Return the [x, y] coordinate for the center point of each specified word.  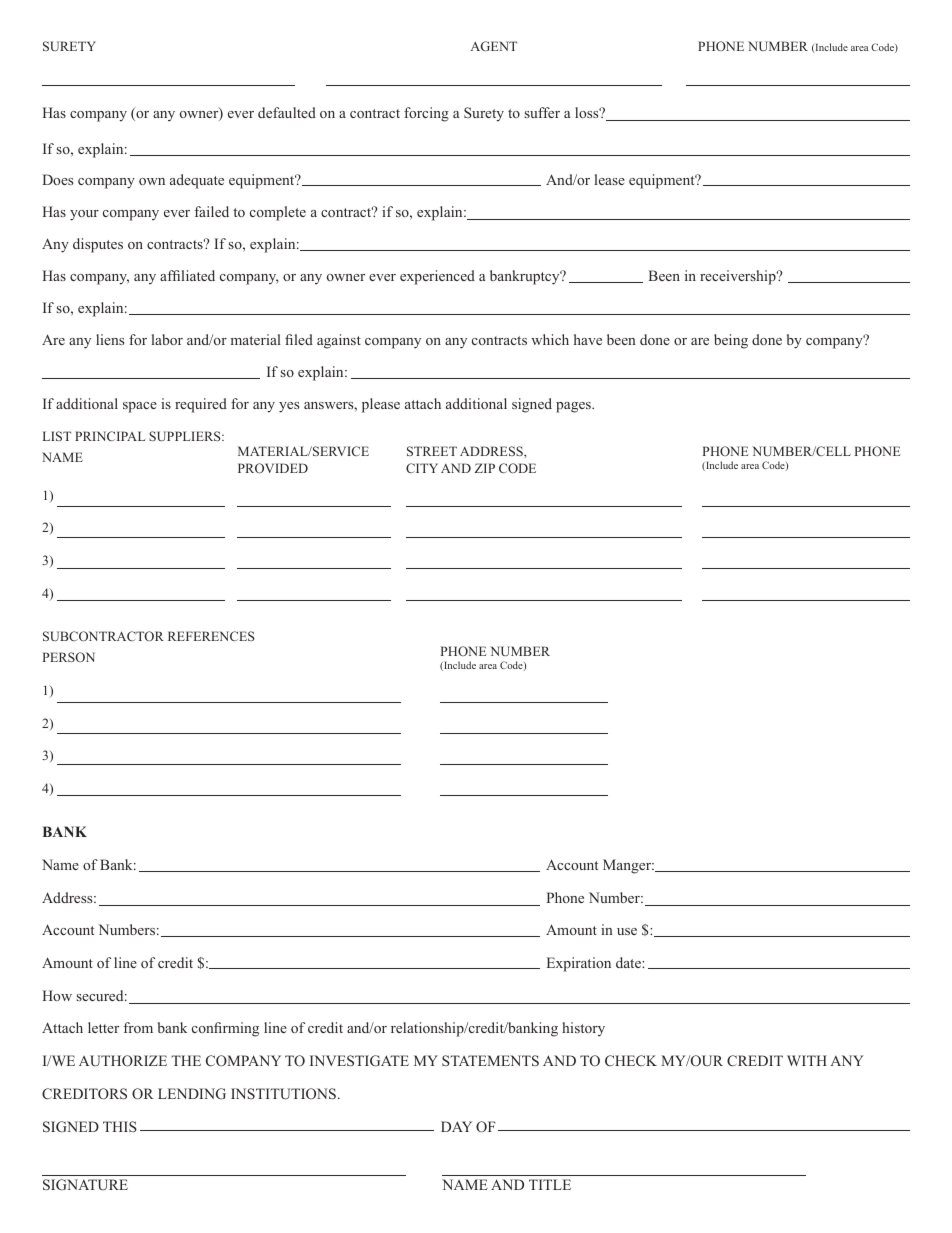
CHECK [631, 1060]
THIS [120, 1126]
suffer [542, 112]
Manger [628, 866]
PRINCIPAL [110, 436]
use [627, 931]
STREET [432, 451]
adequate [197, 181]
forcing [426, 114]
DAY [456, 1126]
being [731, 341]
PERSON [69, 657]
